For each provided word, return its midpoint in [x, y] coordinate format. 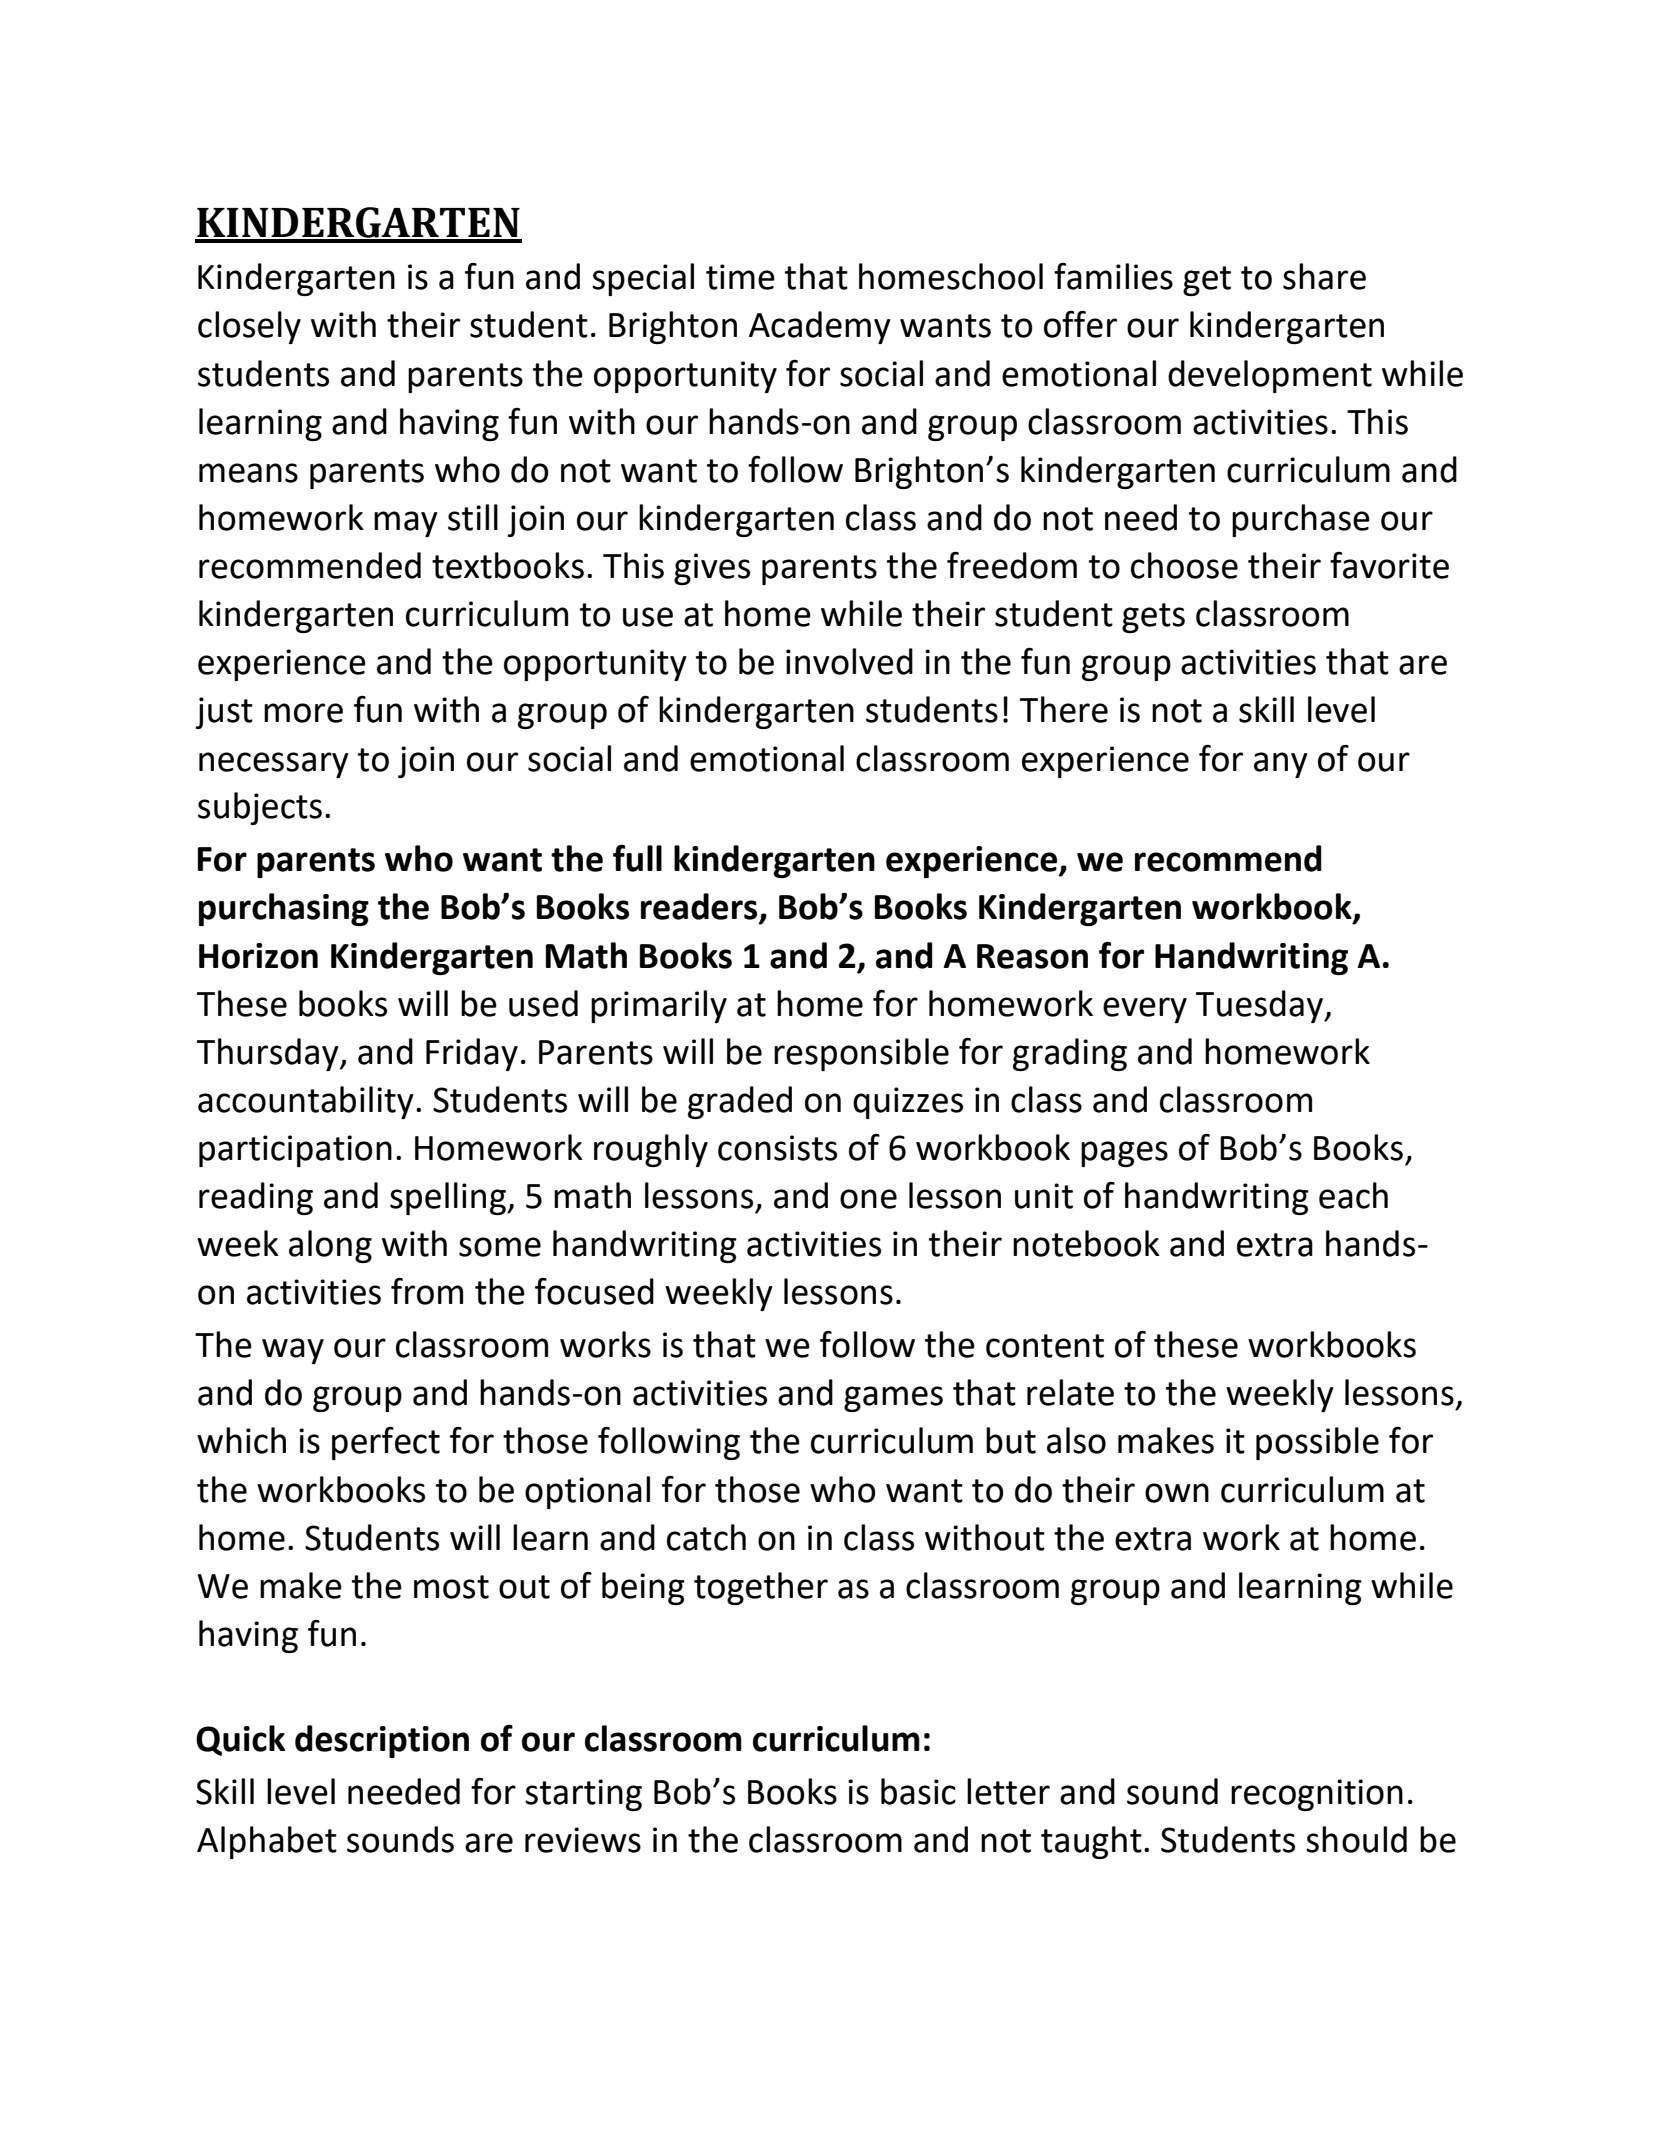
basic [918, 1791]
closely [249, 327]
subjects [260, 808]
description [382, 1741]
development [1270, 376]
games [893, 1399]
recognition [1317, 1795]
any [1281, 765]
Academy [820, 327]
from [427, 1291]
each [1353, 1195]
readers [700, 907]
